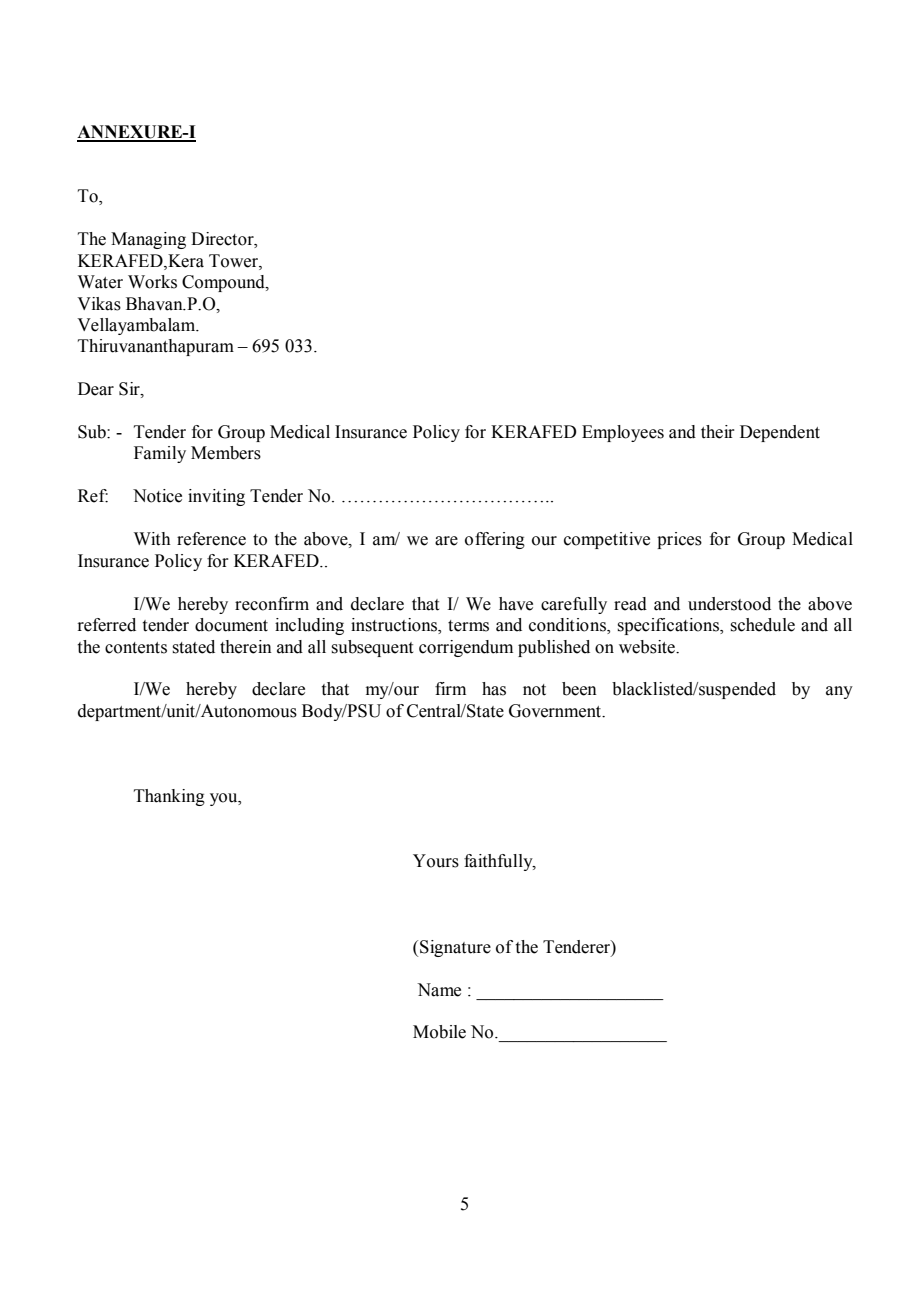 This document has width=924, height=1308. I want to click on Mobile, so click(439, 1032).
